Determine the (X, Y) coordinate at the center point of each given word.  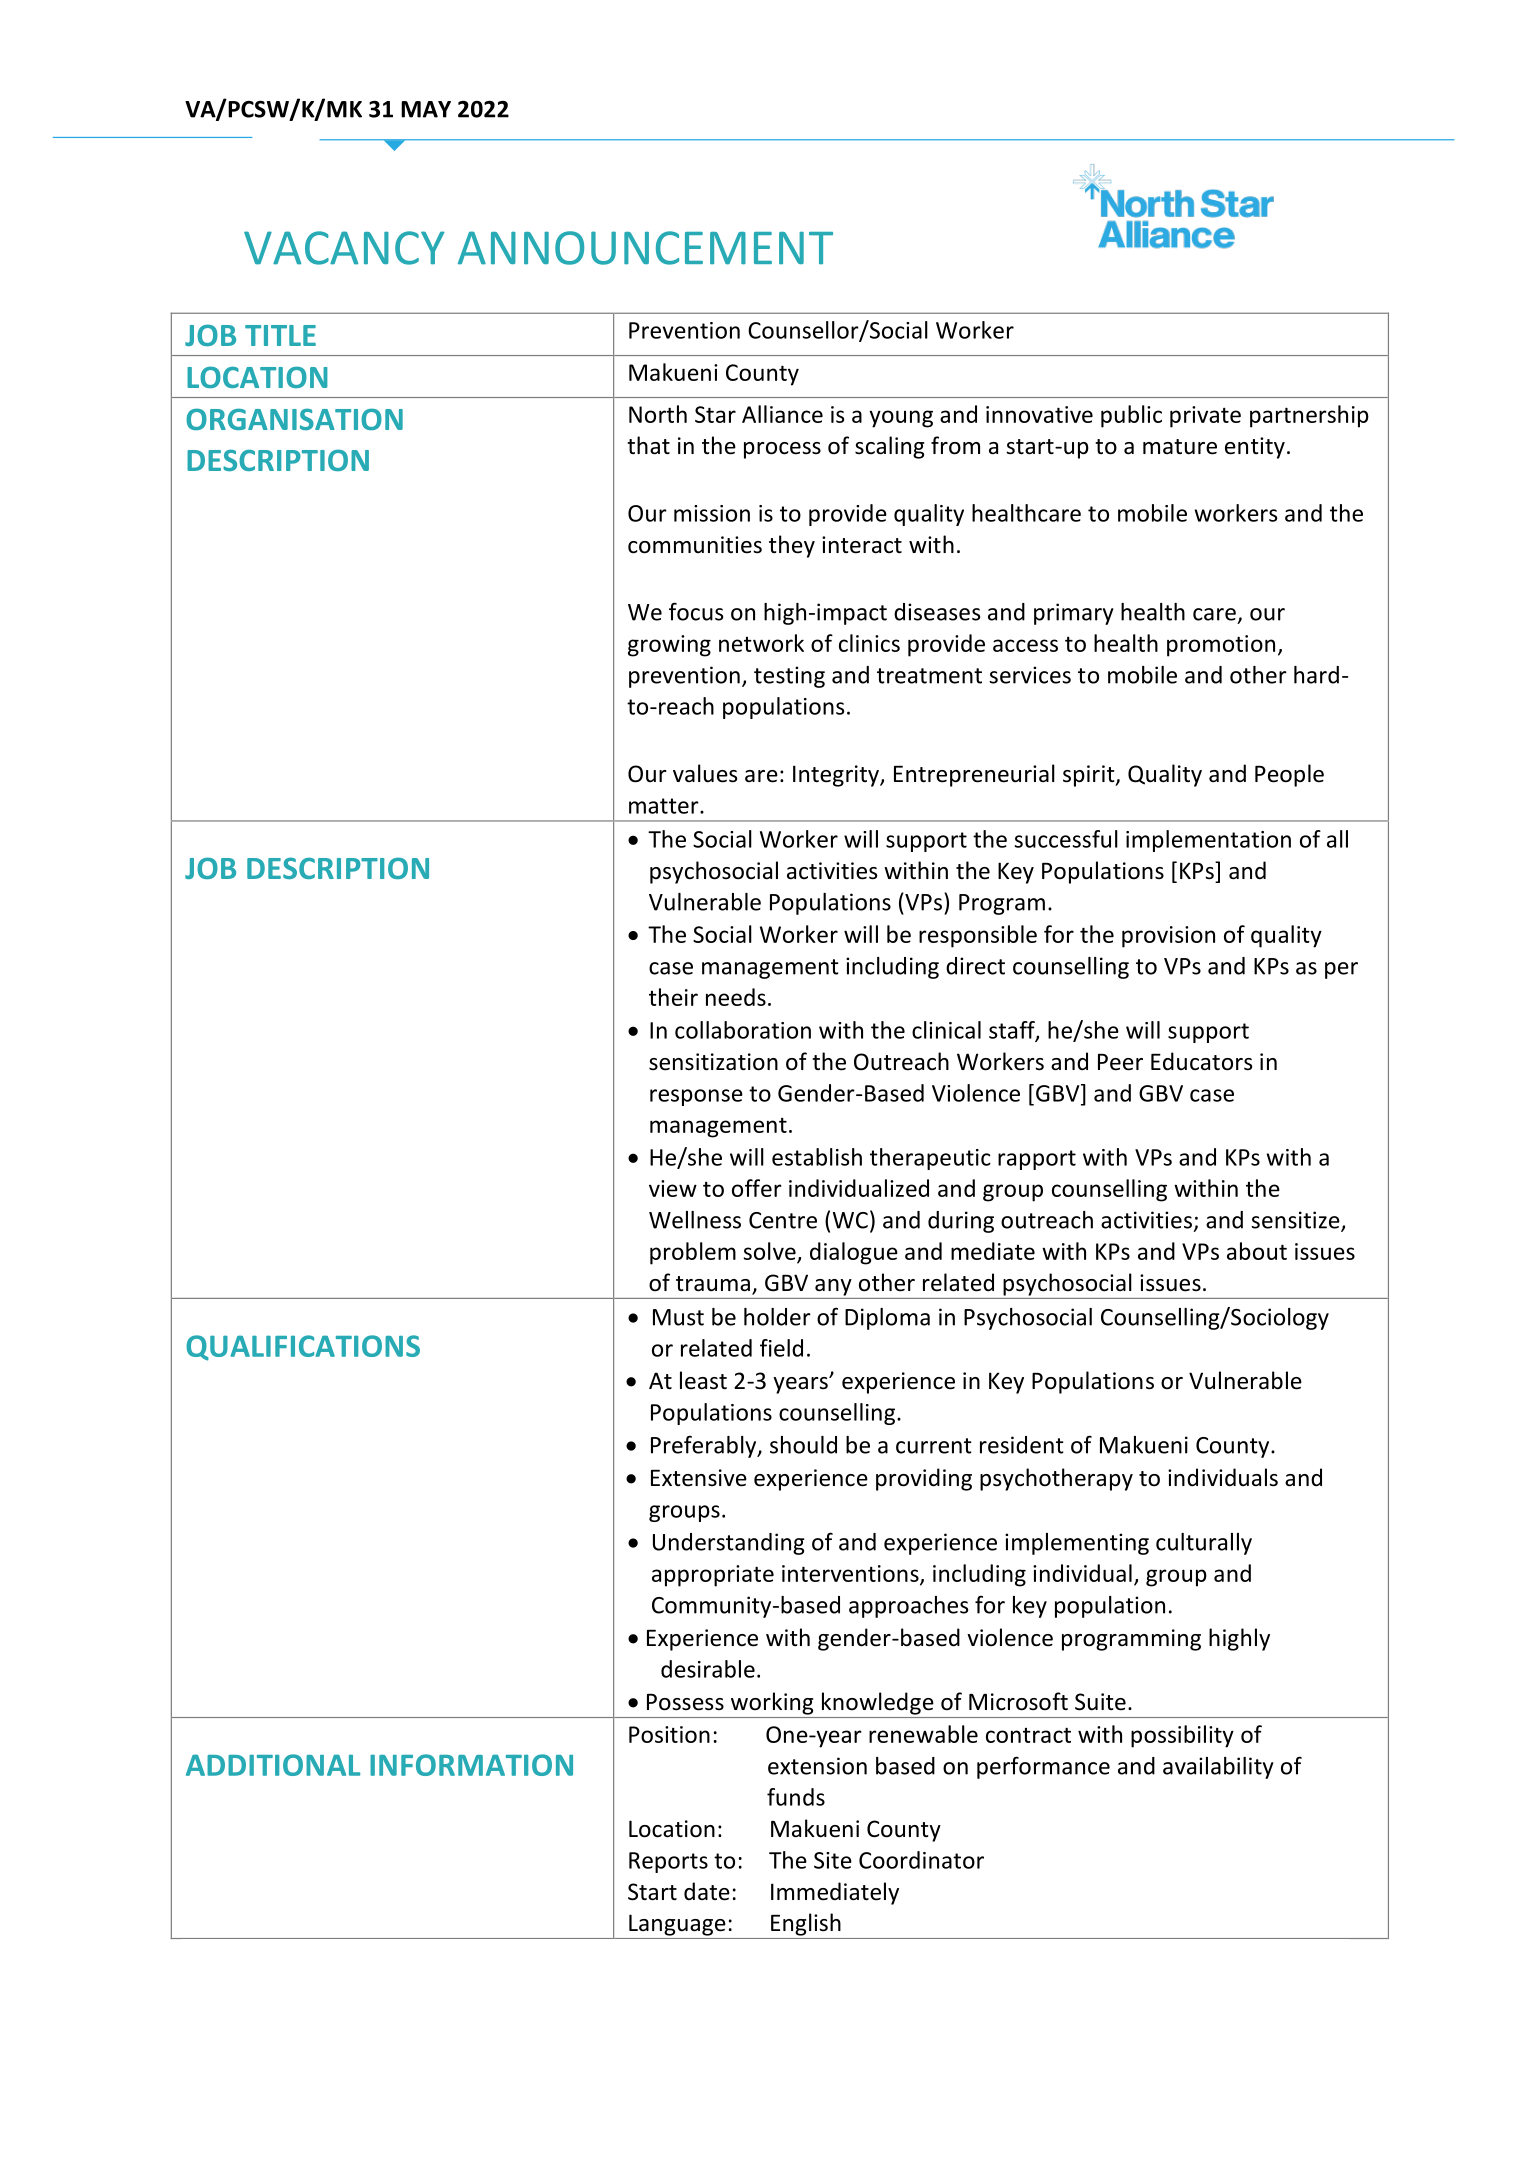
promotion (1221, 646)
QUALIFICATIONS (303, 1348)
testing (789, 677)
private (1205, 417)
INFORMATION (471, 1765)
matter (665, 806)
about (1257, 1251)
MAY (426, 109)
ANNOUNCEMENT (645, 248)
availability (1218, 1768)
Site (833, 1860)
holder (777, 1317)
